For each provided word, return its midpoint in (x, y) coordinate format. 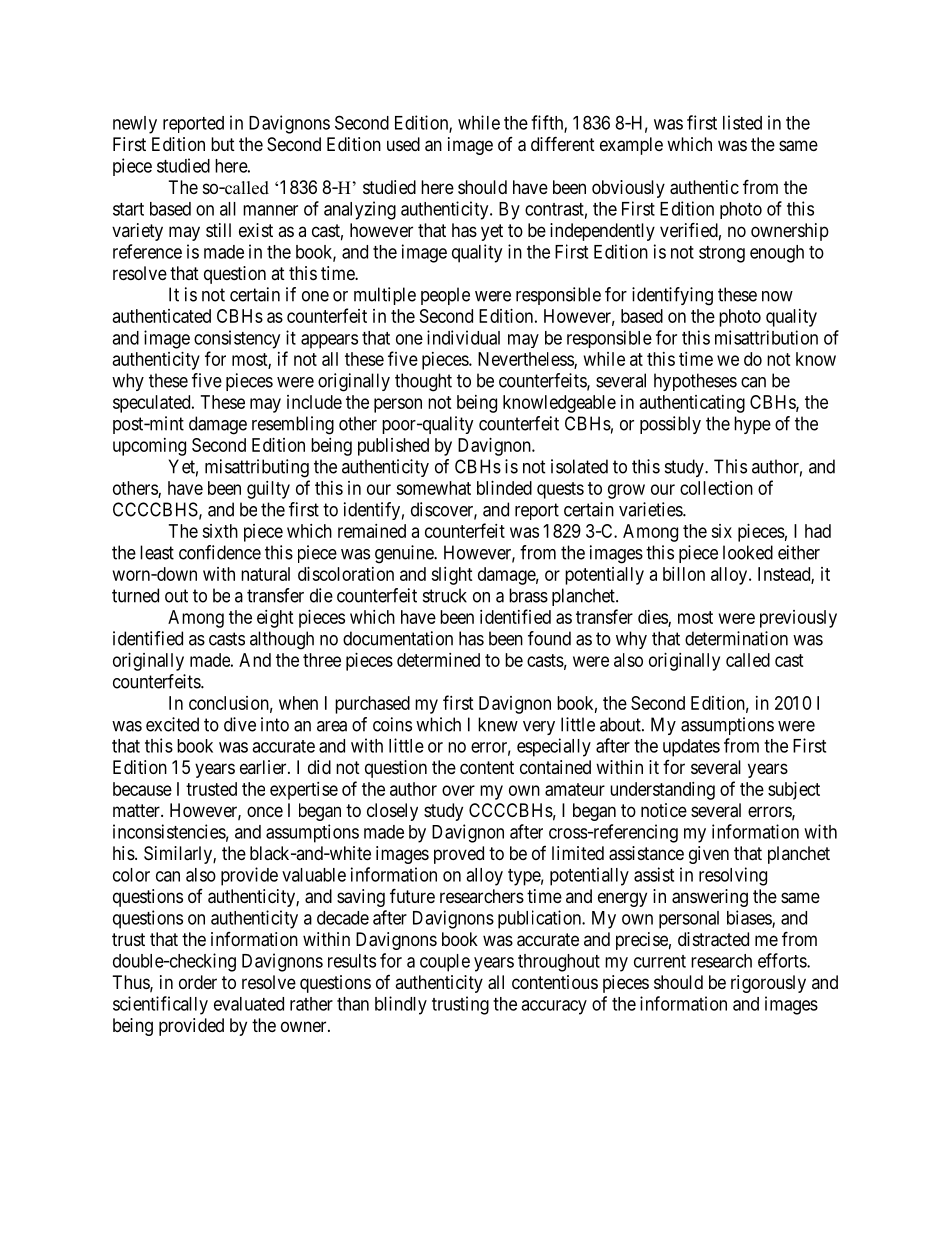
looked (748, 552)
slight (452, 576)
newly (135, 125)
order (198, 982)
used (403, 144)
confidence (220, 552)
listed (742, 122)
